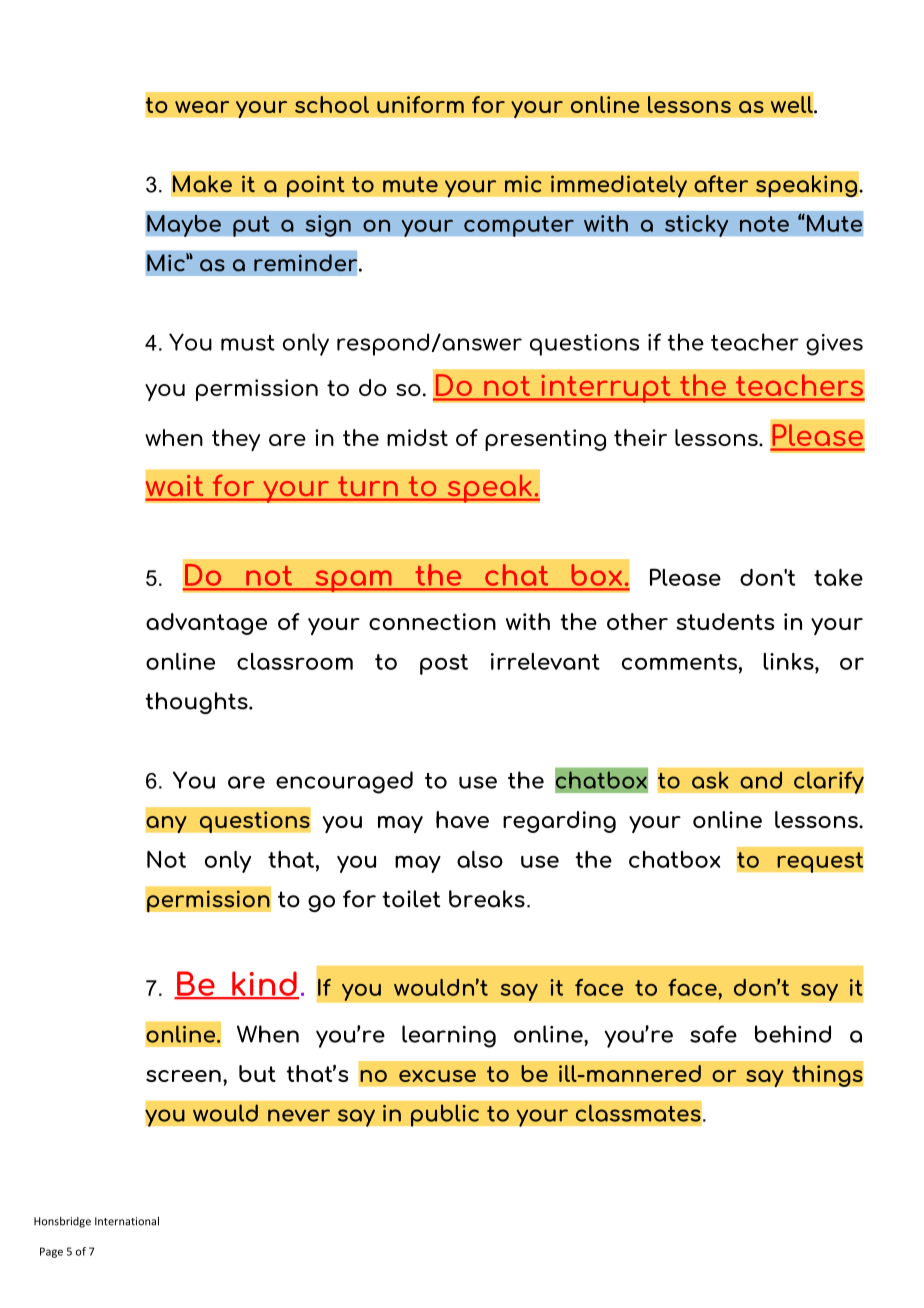 This screenshot has height=1308, width=924. What do you see at coordinates (236, 440) in the screenshot?
I see `they` at bounding box center [236, 440].
